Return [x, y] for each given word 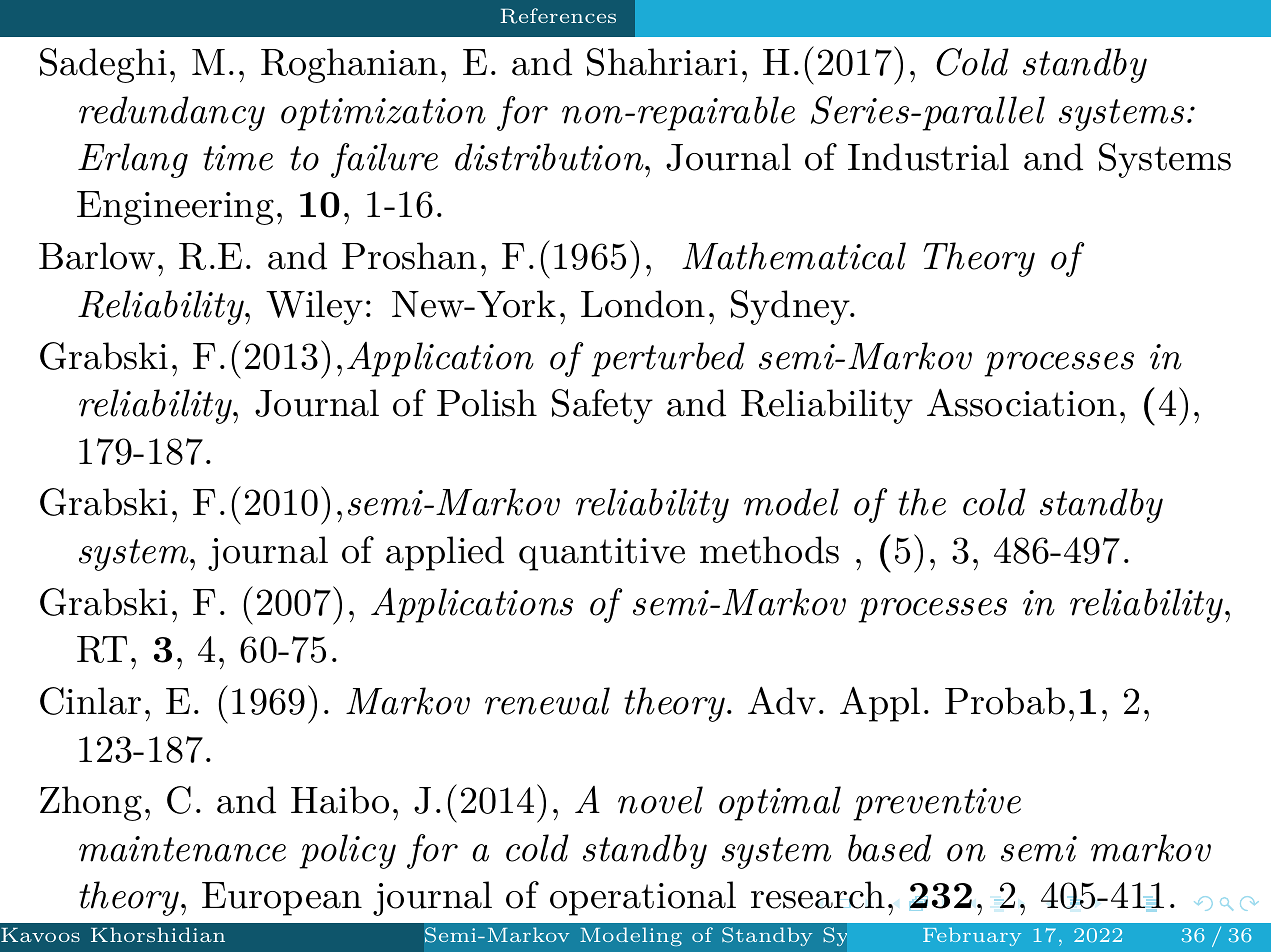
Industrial [928, 157]
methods [769, 550]
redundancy [172, 113]
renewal [547, 701]
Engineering [175, 208]
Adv [782, 700]
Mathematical [794, 256]
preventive [937, 804]
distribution [549, 157]
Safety [602, 406]
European [282, 899]
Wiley [314, 307]
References [558, 16]
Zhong [91, 803]
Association [1022, 402]
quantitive [602, 554]
